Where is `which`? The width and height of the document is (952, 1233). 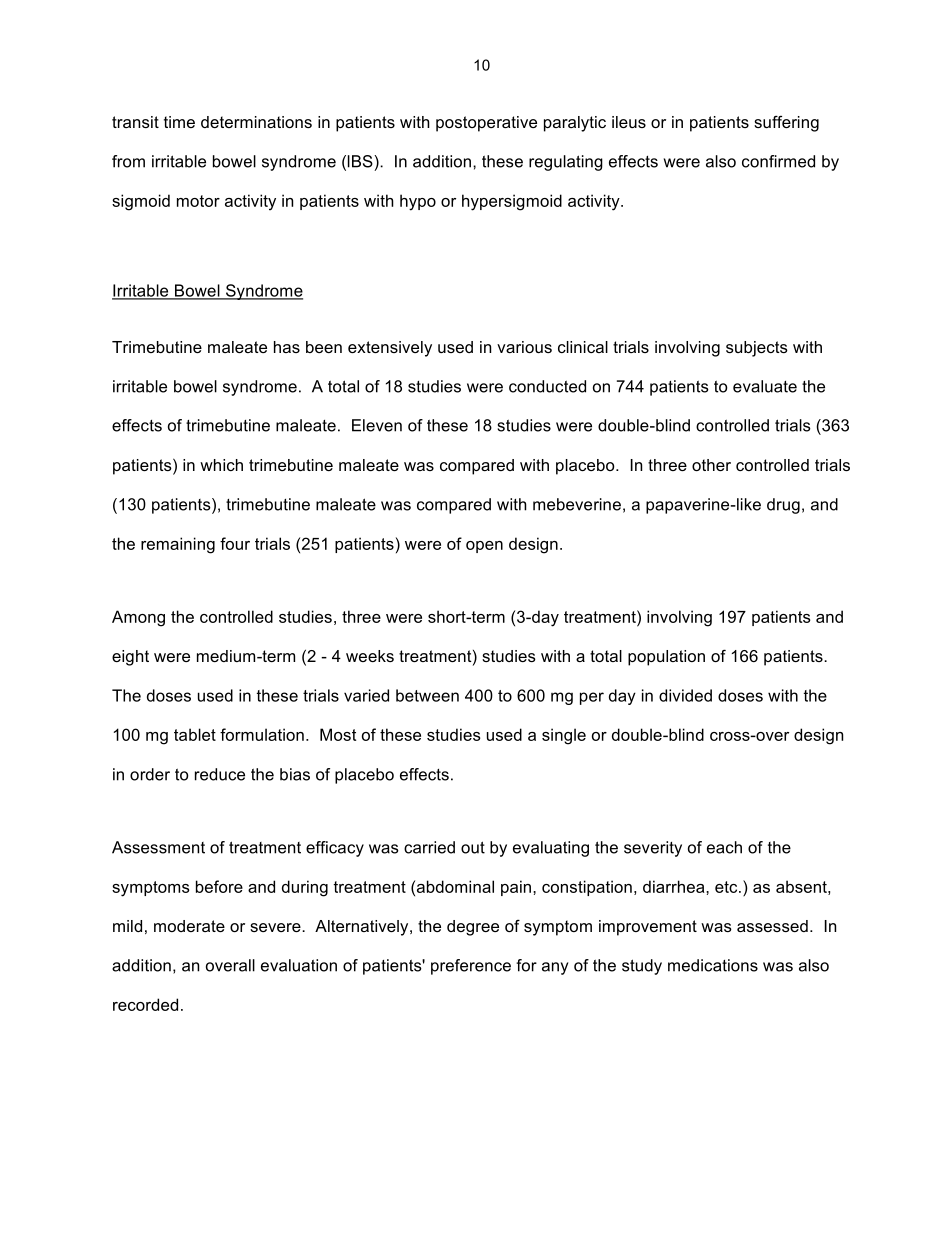 which is located at coordinates (221, 465).
